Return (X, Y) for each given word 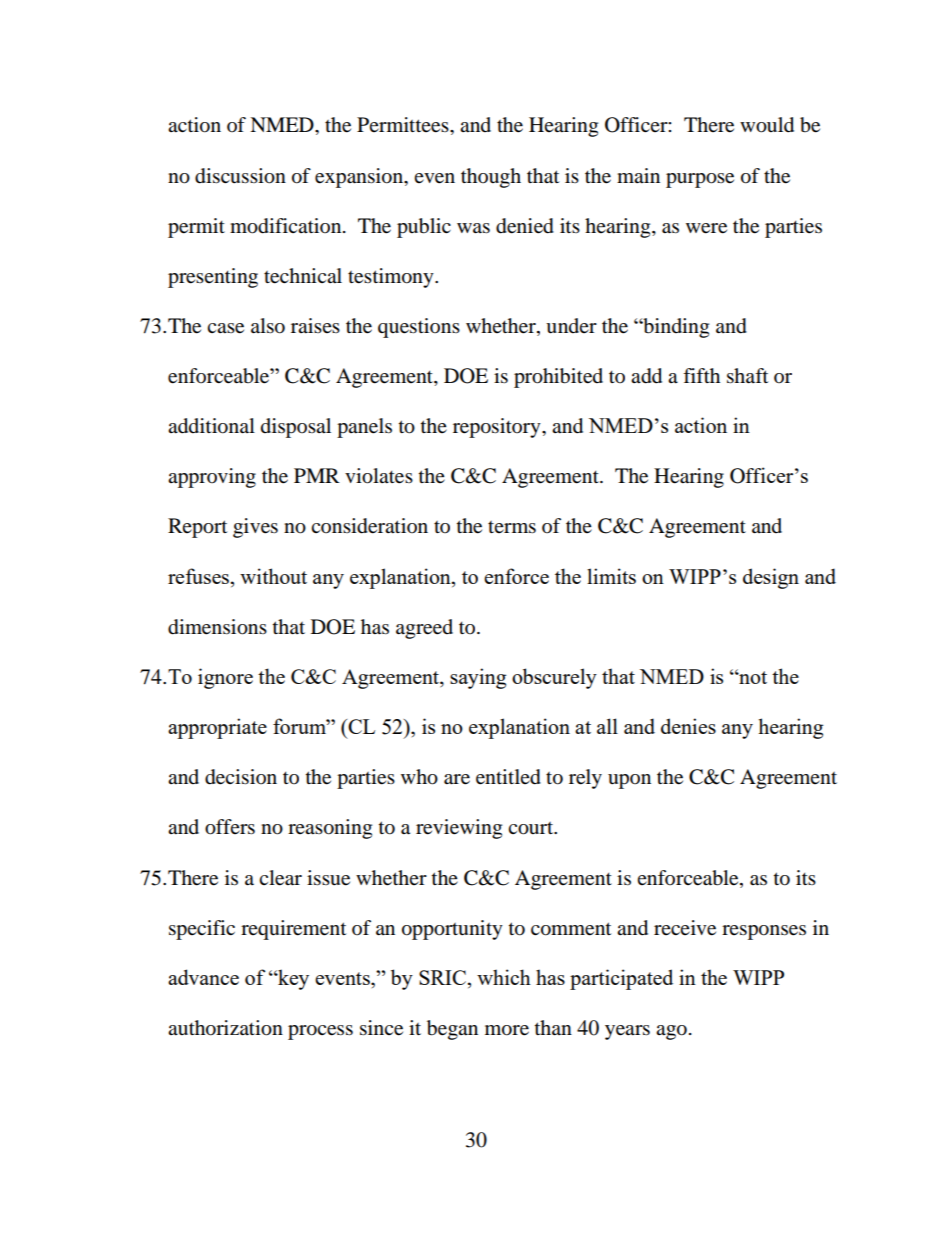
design (771, 578)
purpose (700, 180)
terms (512, 527)
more (507, 1030)
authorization (225, 1028)
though (491, 178)
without (273, 576)
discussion (240, 176)
